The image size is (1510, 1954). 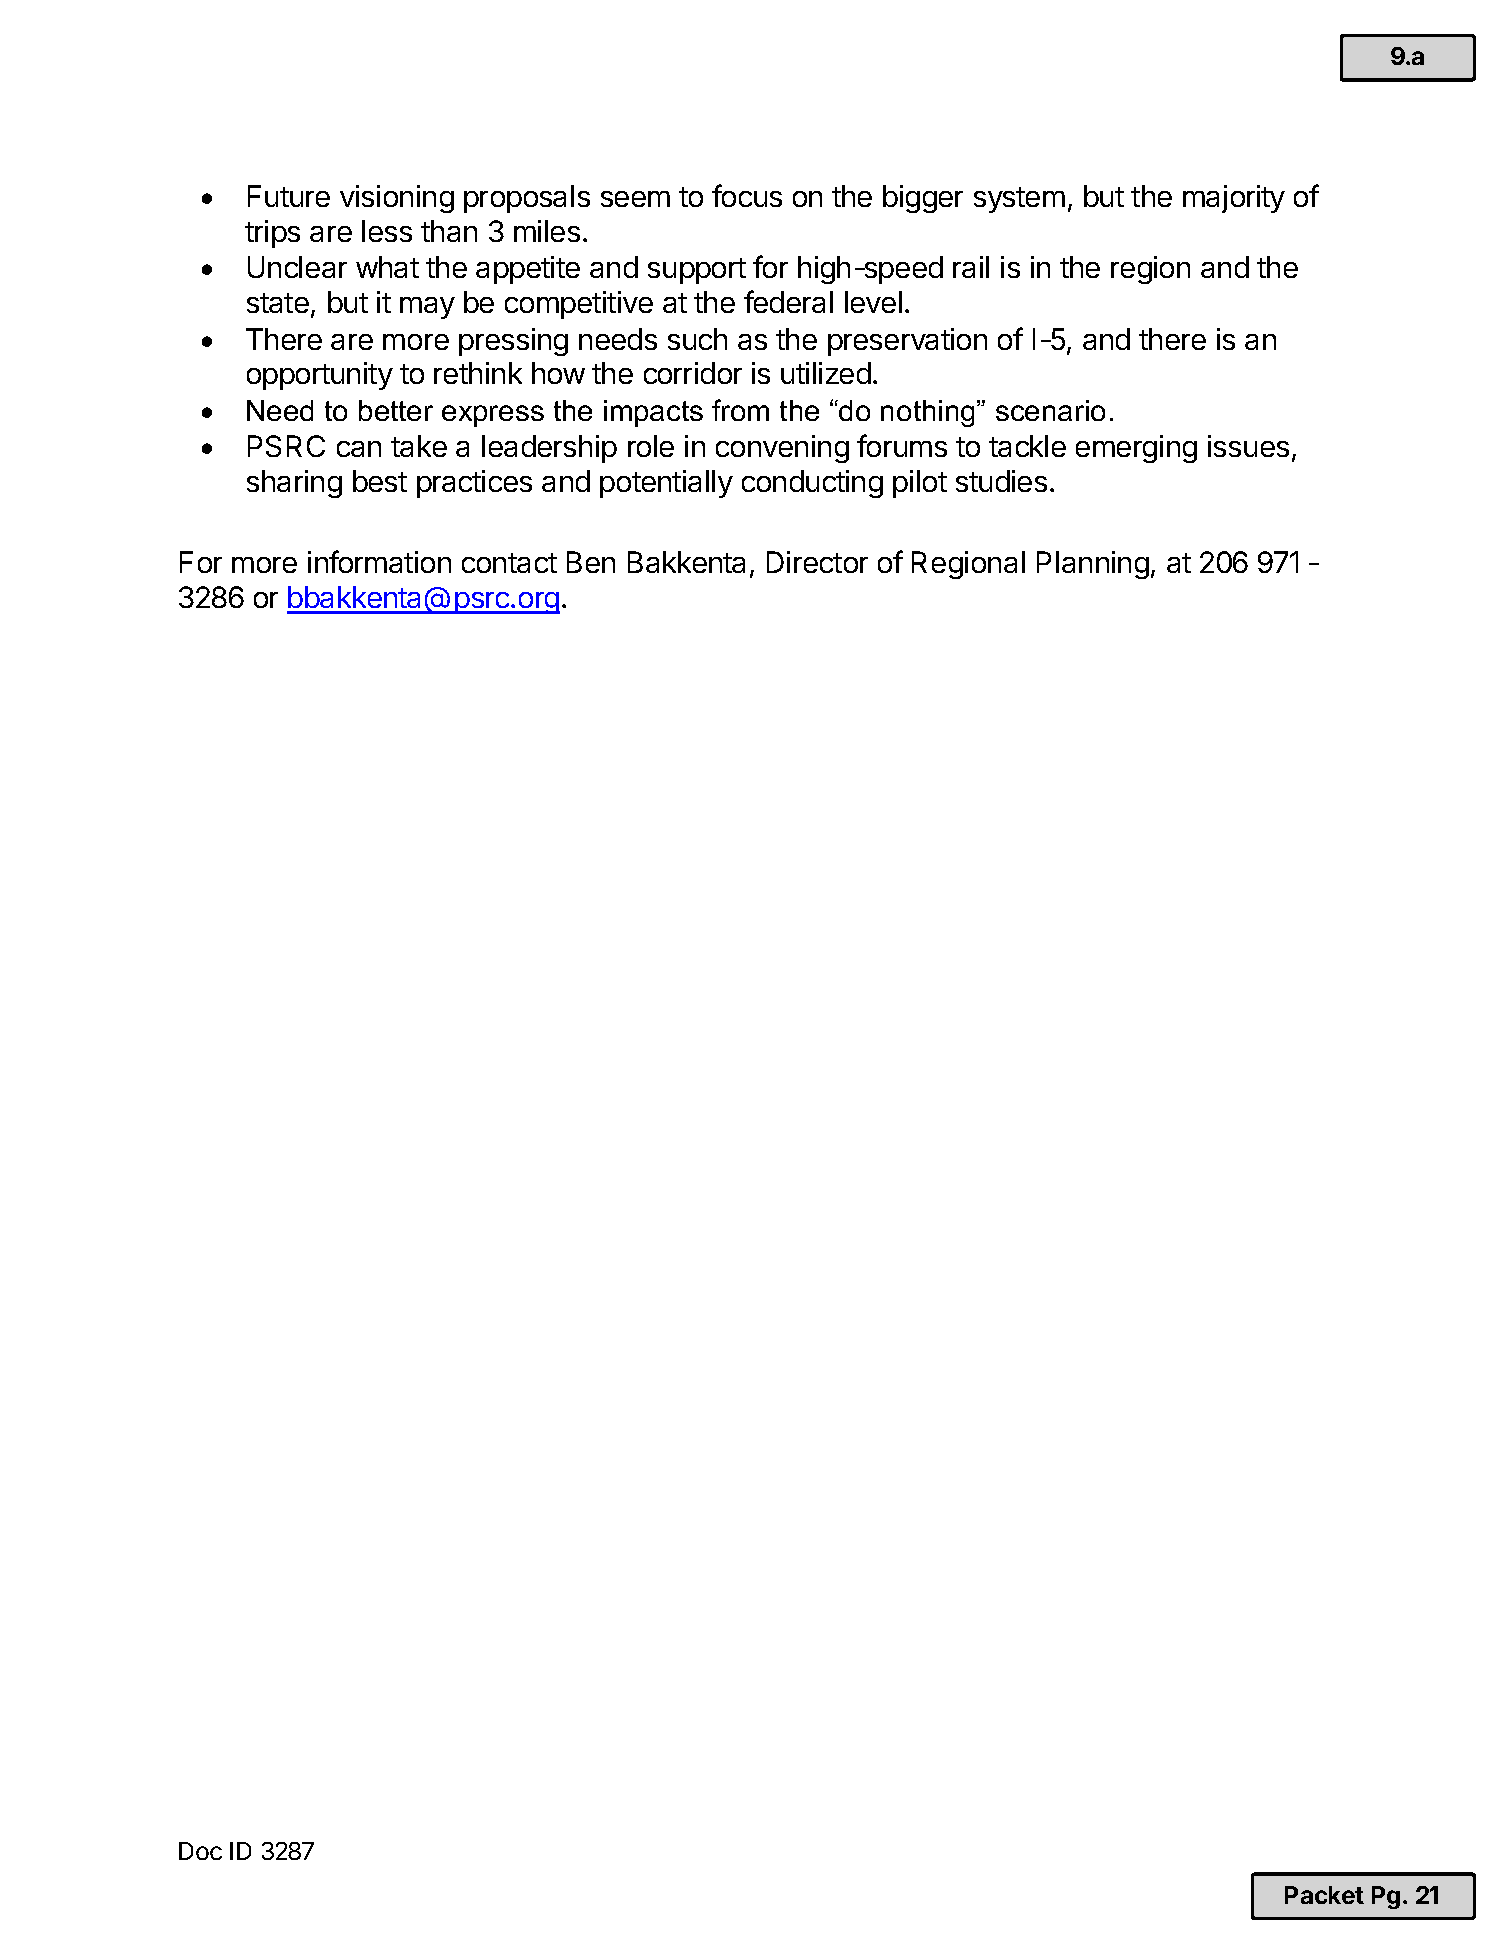 I want to click on Packet, so click(x=1324, y=1895).
